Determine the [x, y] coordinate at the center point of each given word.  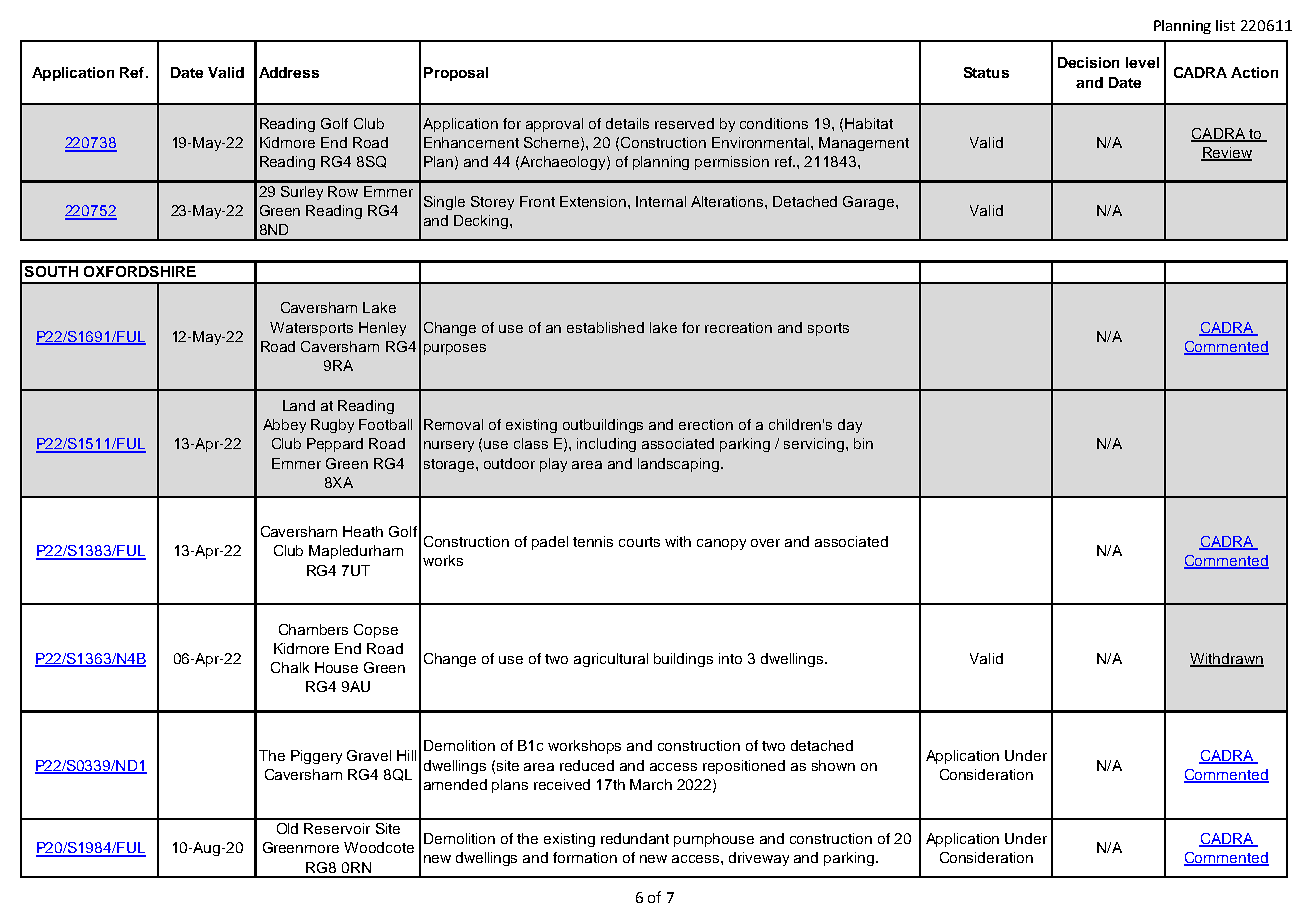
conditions [774, 123]
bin [863, 443]
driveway [759, 859]
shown [833, 765]
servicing [815, 445]
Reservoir [337, 828]
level [1142, 62]
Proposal [456, 74]
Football [385, 424]
